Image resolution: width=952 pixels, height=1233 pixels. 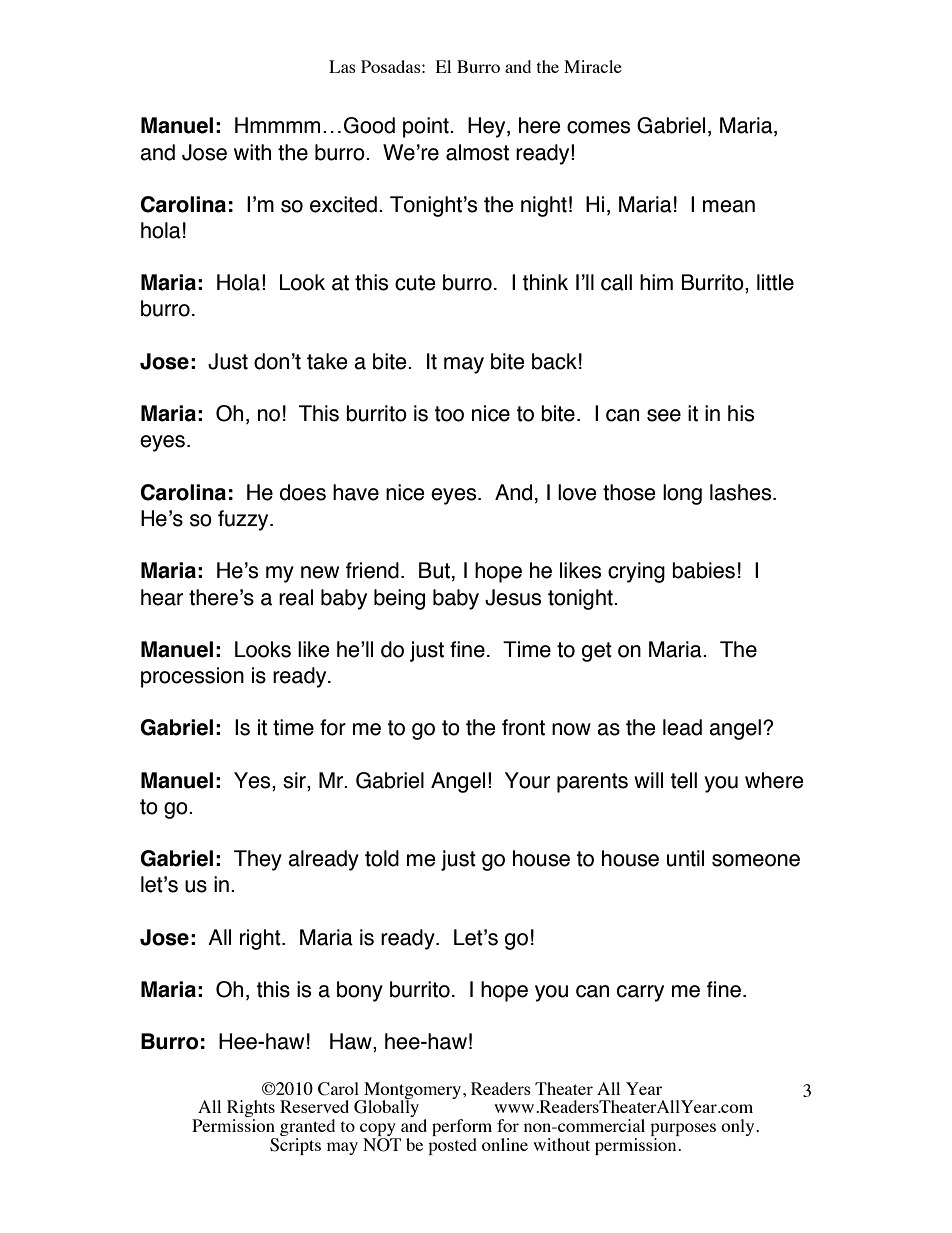 I want to click on comes, so click(x=598, y=127).
